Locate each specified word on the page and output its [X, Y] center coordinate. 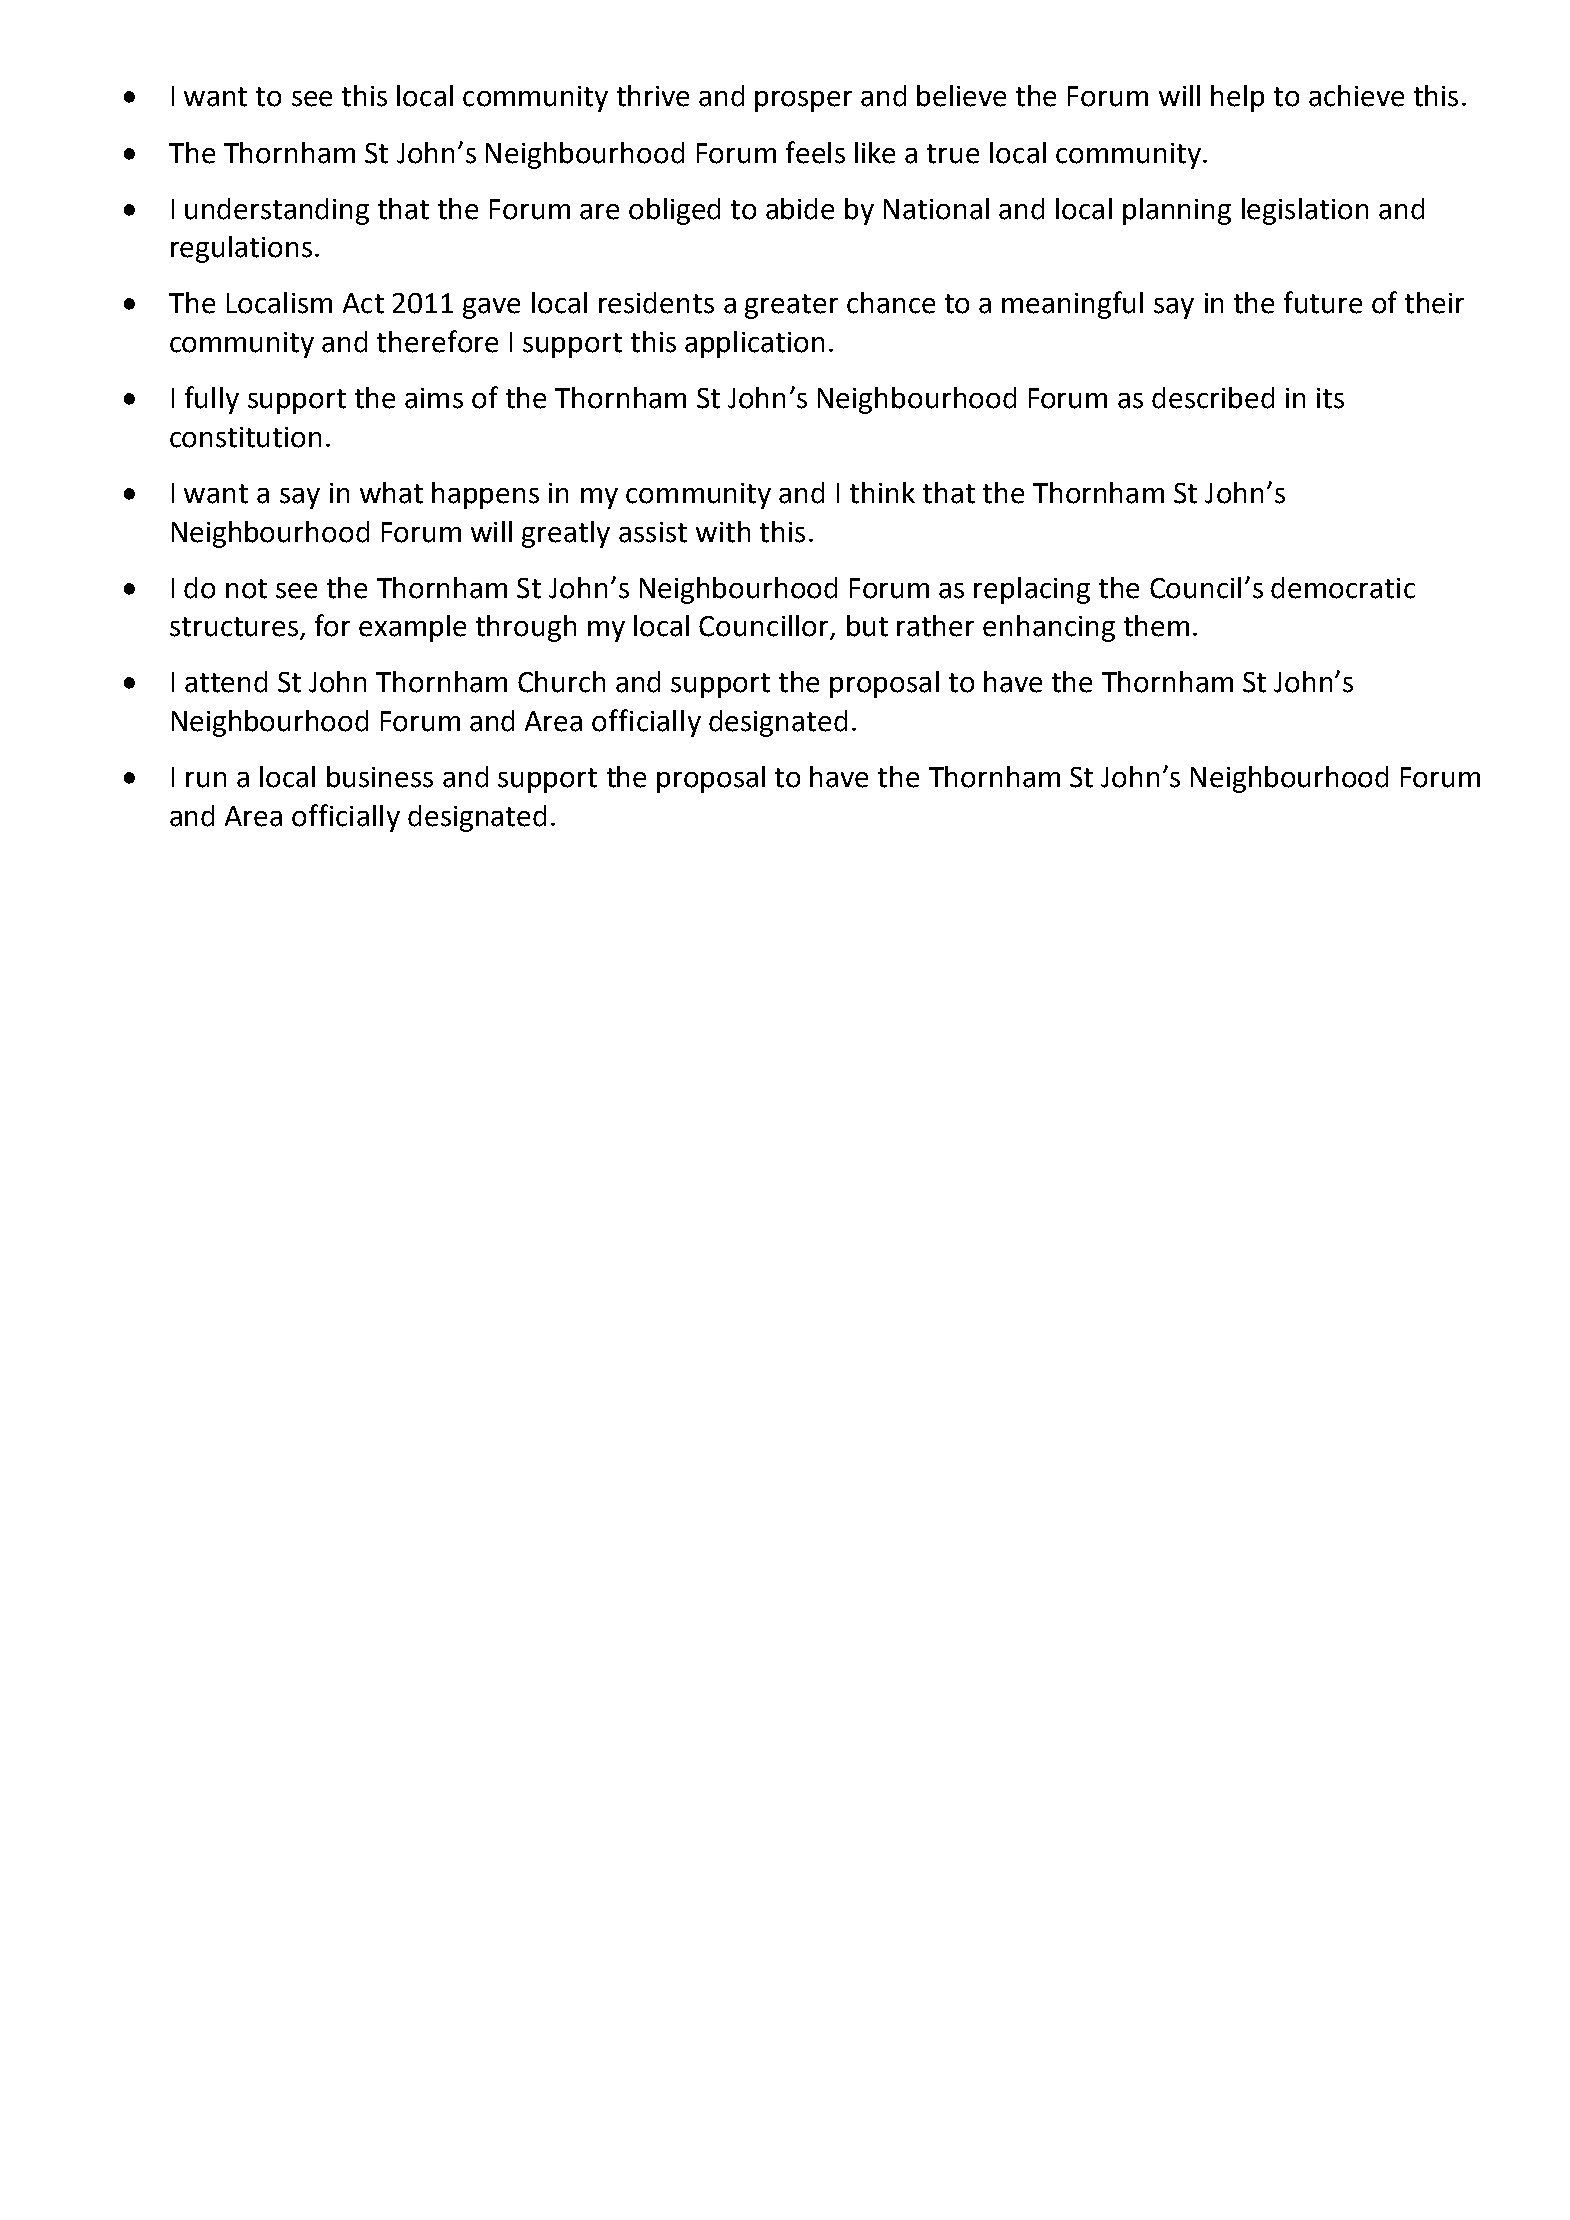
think [882, 493]
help [1237, 98]
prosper [803, 101]
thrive [653, 96]
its [1330, 398]
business [380, 777]
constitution [245, 437]
